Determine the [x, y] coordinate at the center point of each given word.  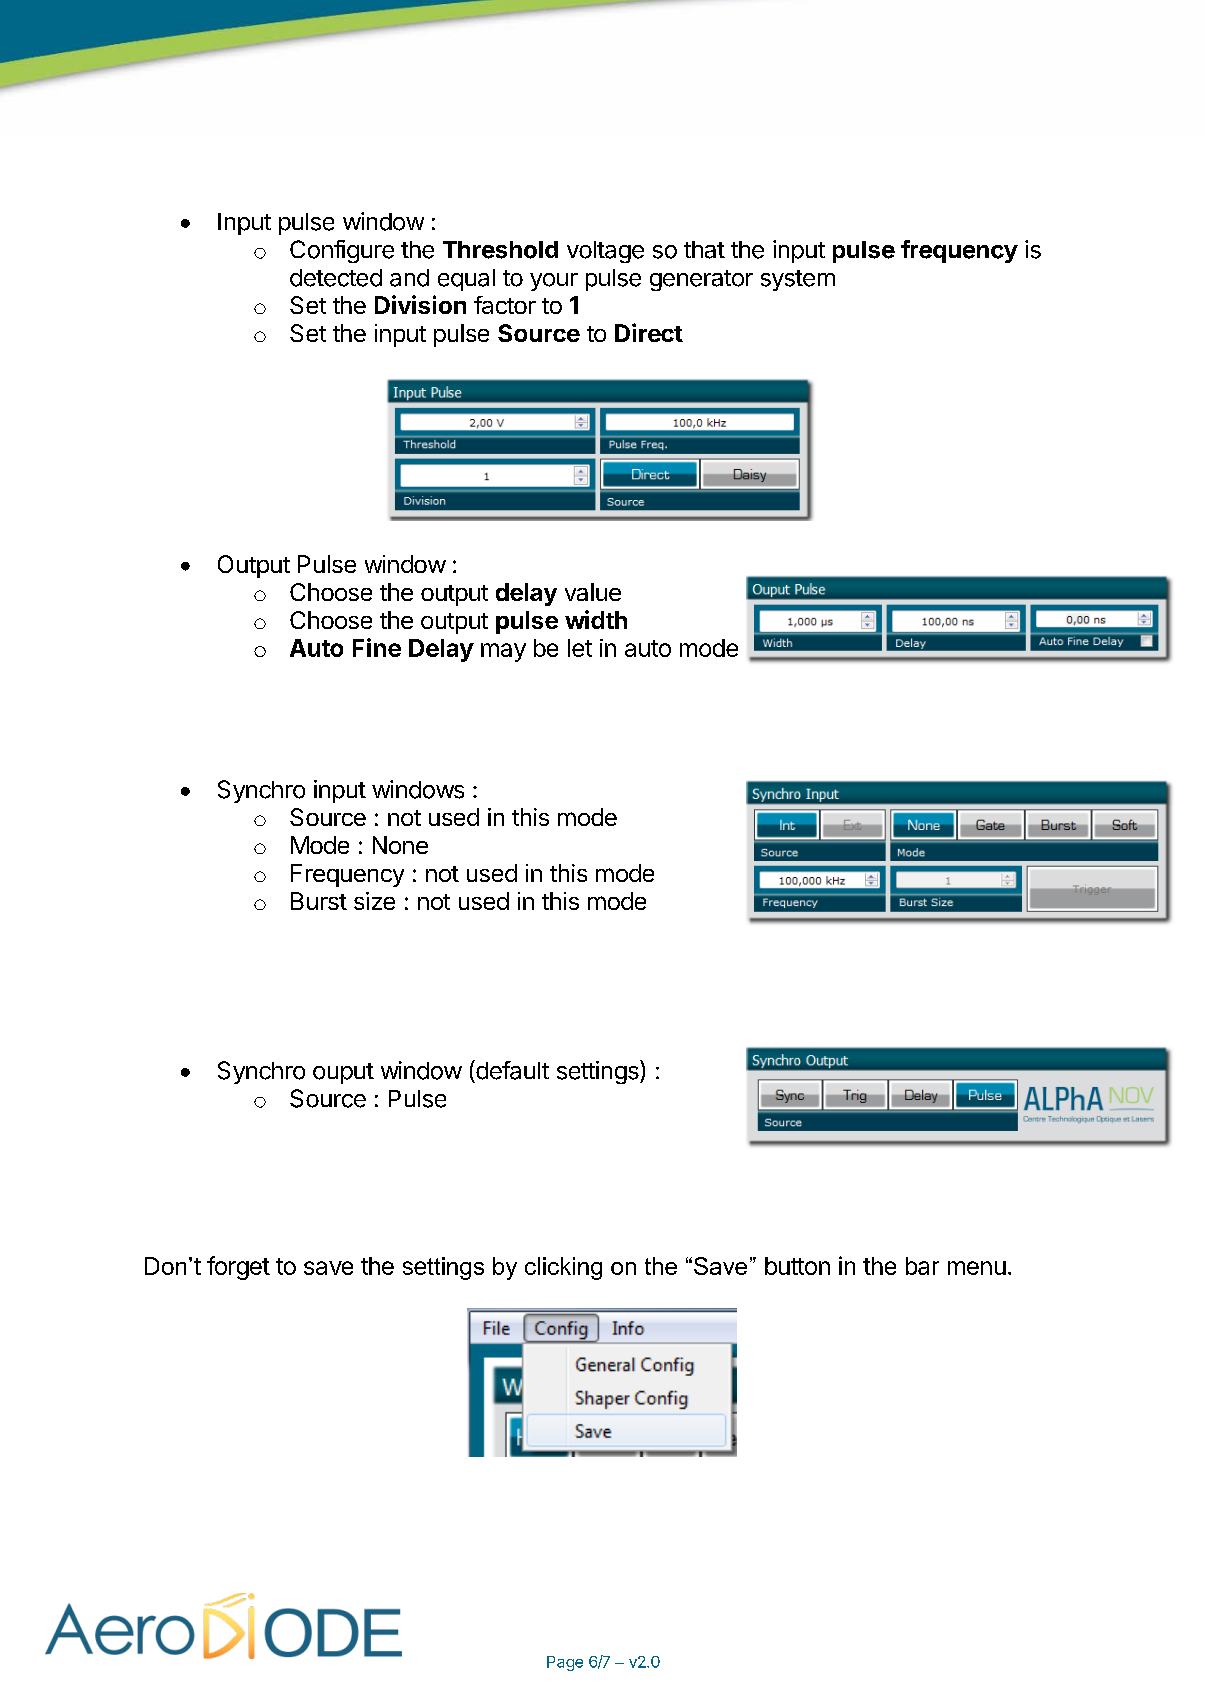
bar [922, 1266]
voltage [605, 252]
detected [336, 278]
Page [565, 1663]
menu [977, 1268]
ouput [343, 1073]
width [596, 619]
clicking [563, 1268]
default [511, 1070]
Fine [377, 647]
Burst [319, 901]
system [798, 280]
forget [238, 1268]
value [593, 592]
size [374, 901]
